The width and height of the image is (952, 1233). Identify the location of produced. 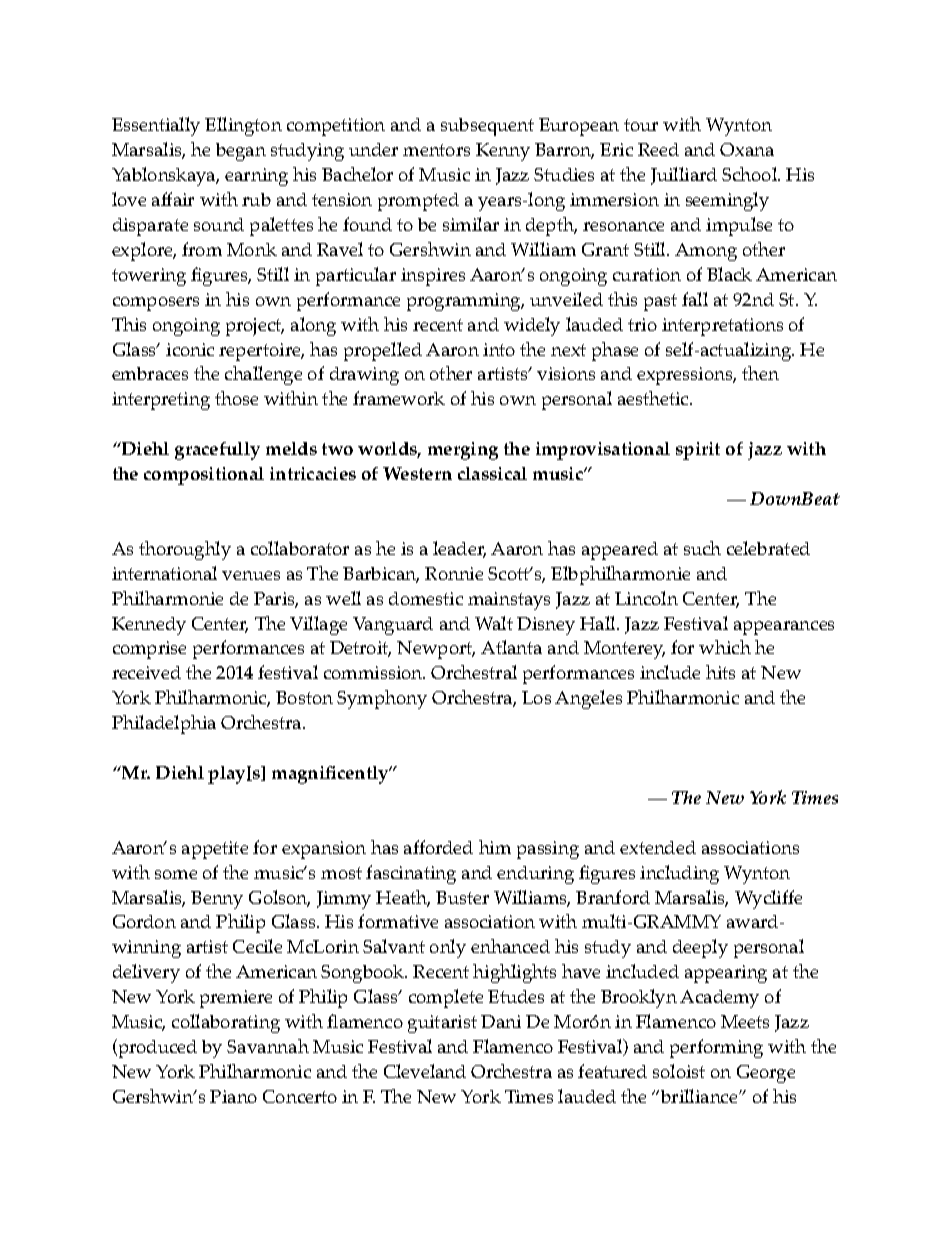
(156, 1048).
